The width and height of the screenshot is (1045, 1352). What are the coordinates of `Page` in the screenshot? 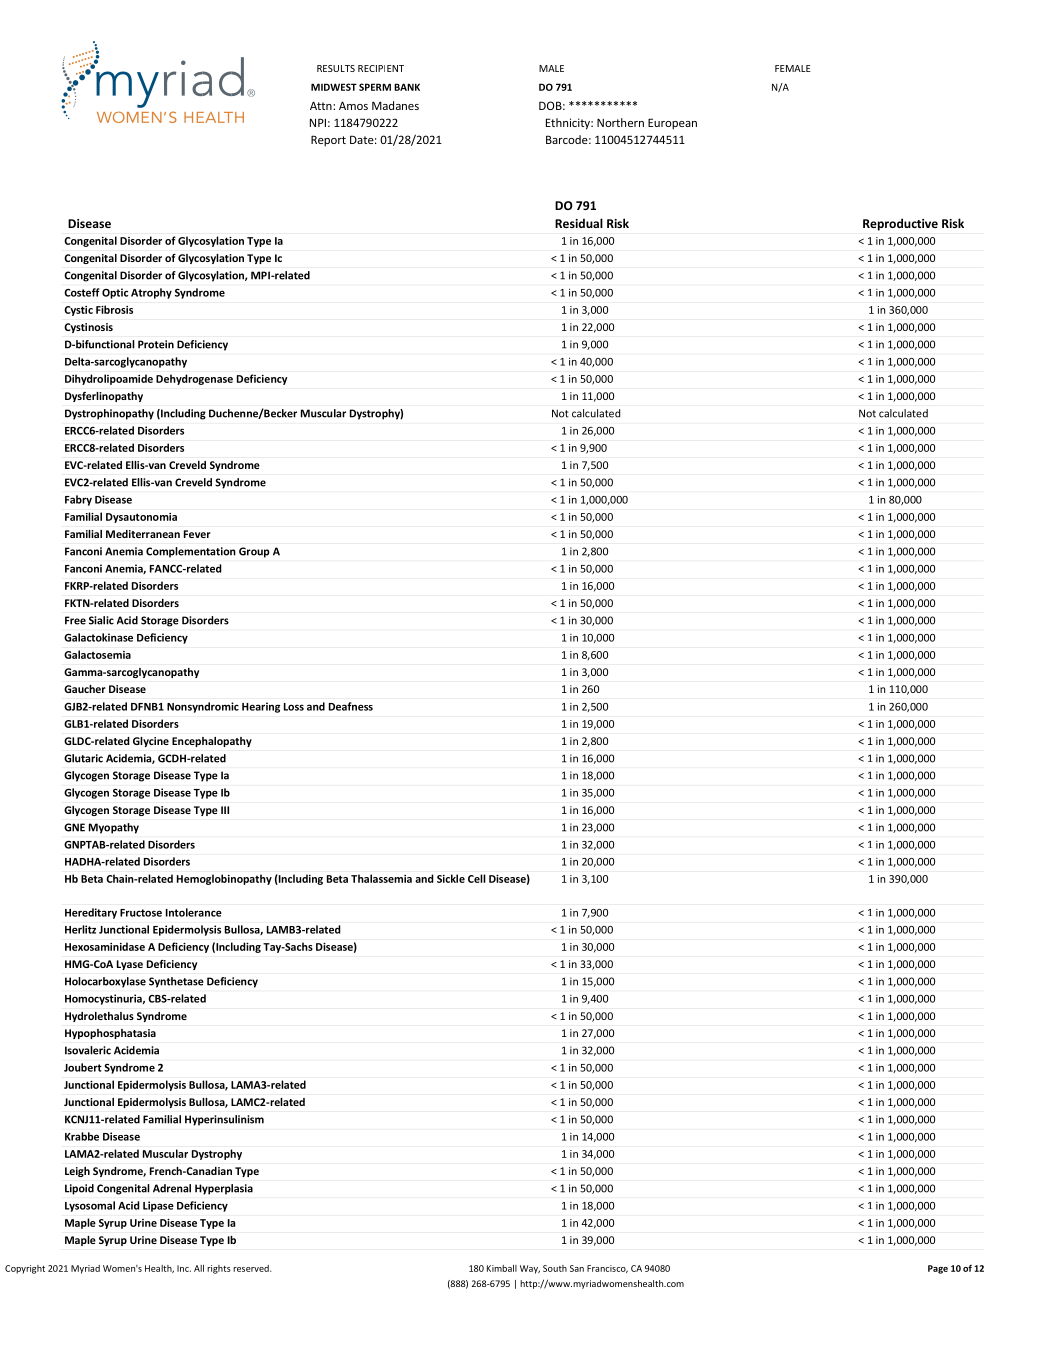 It's located at (938, 1269).
